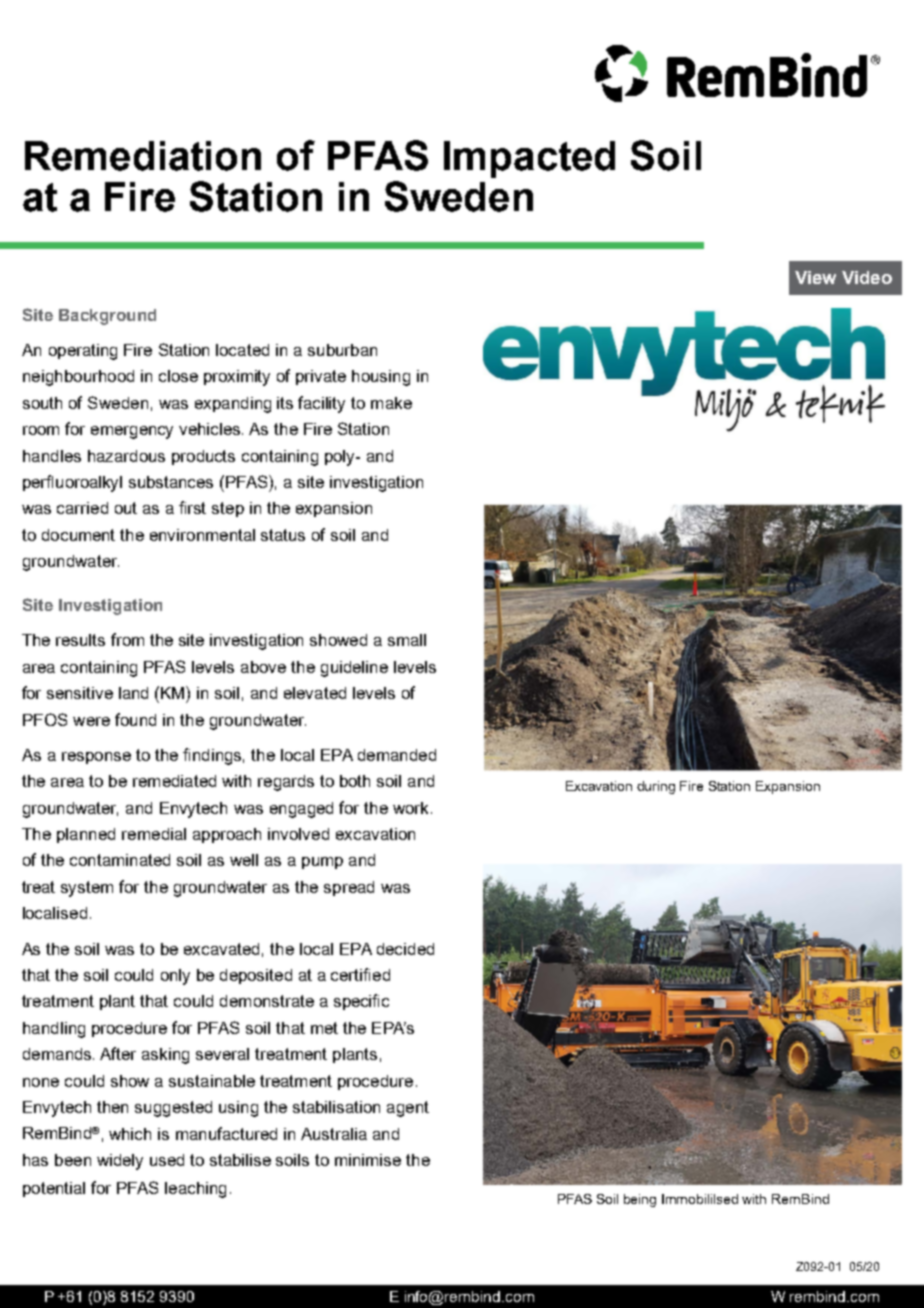 This image has width=924, height=1308. I want to click on Video, so click(867, 277).
